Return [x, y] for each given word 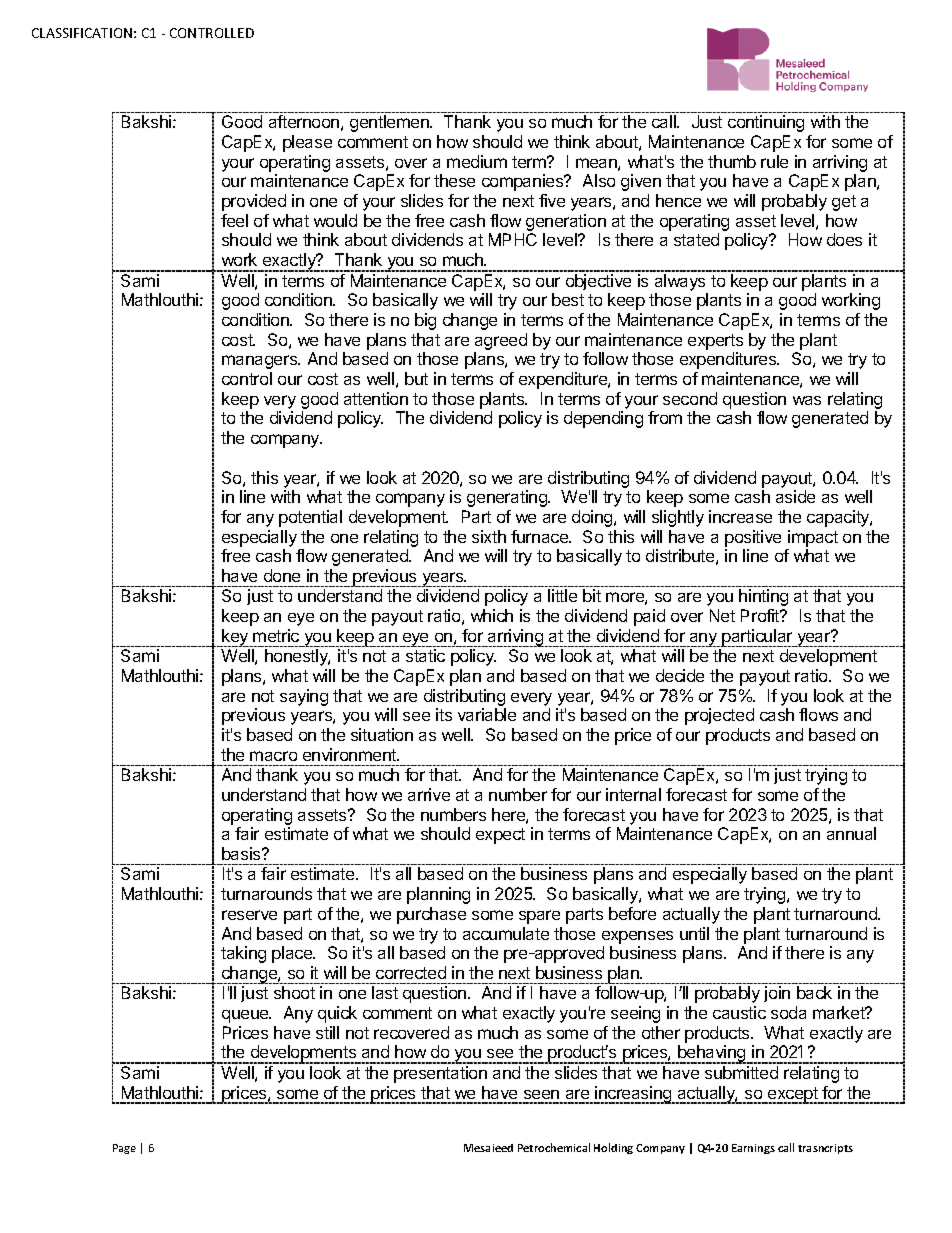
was [807, 400]
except [793, 1095]
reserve [249, 915]
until [694, 933]
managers [261, 362]
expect [500, 836]
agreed [501, 341]
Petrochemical [554, 1147]
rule [774, 161]
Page [124, 1149]
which [492, 615]
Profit [761, 615]
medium [477, 161]
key [235, 638]
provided [254, 202]
